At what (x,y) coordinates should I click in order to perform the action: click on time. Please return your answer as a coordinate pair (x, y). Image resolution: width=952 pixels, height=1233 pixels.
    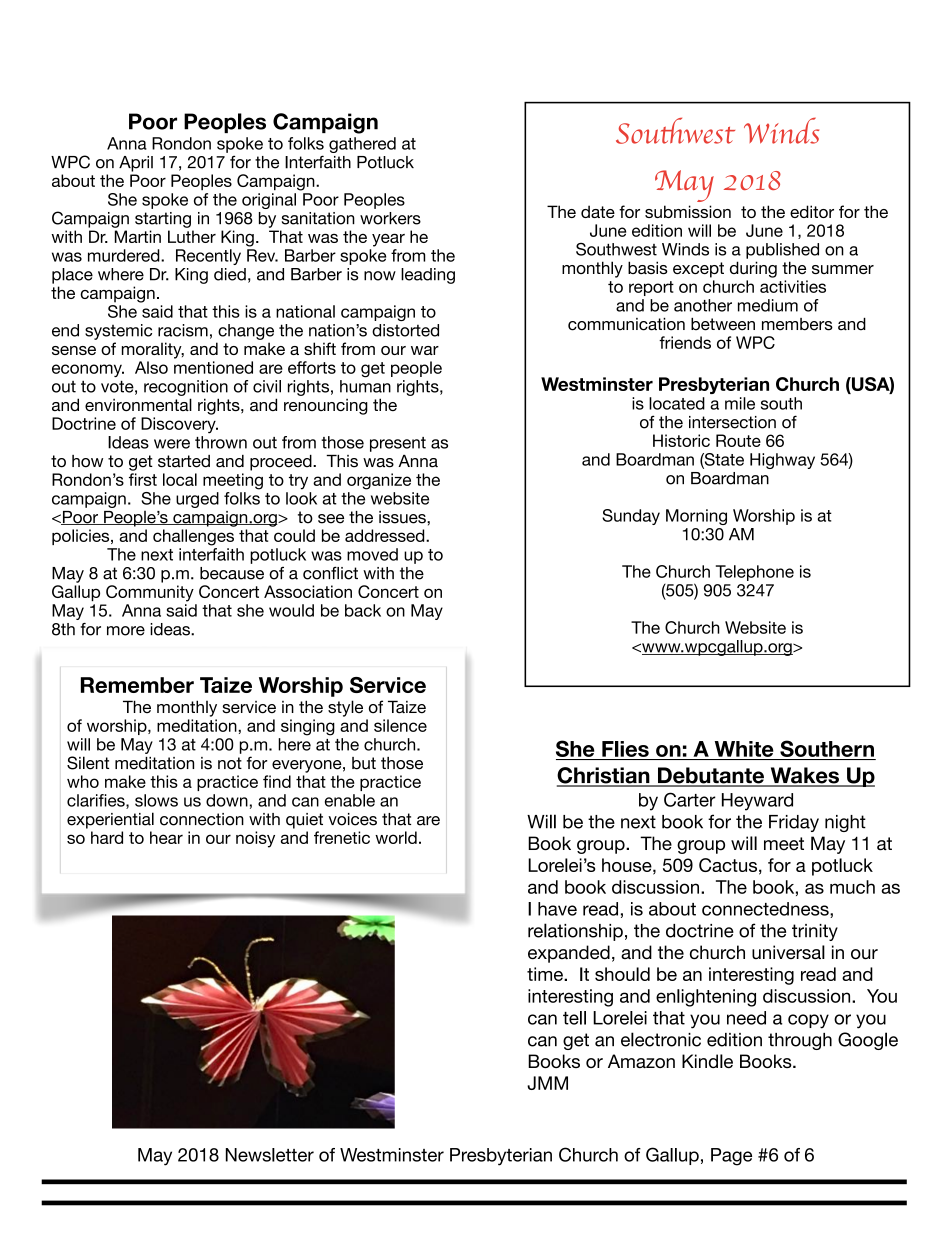
    Looking at the image, I should click on (546, 974).
